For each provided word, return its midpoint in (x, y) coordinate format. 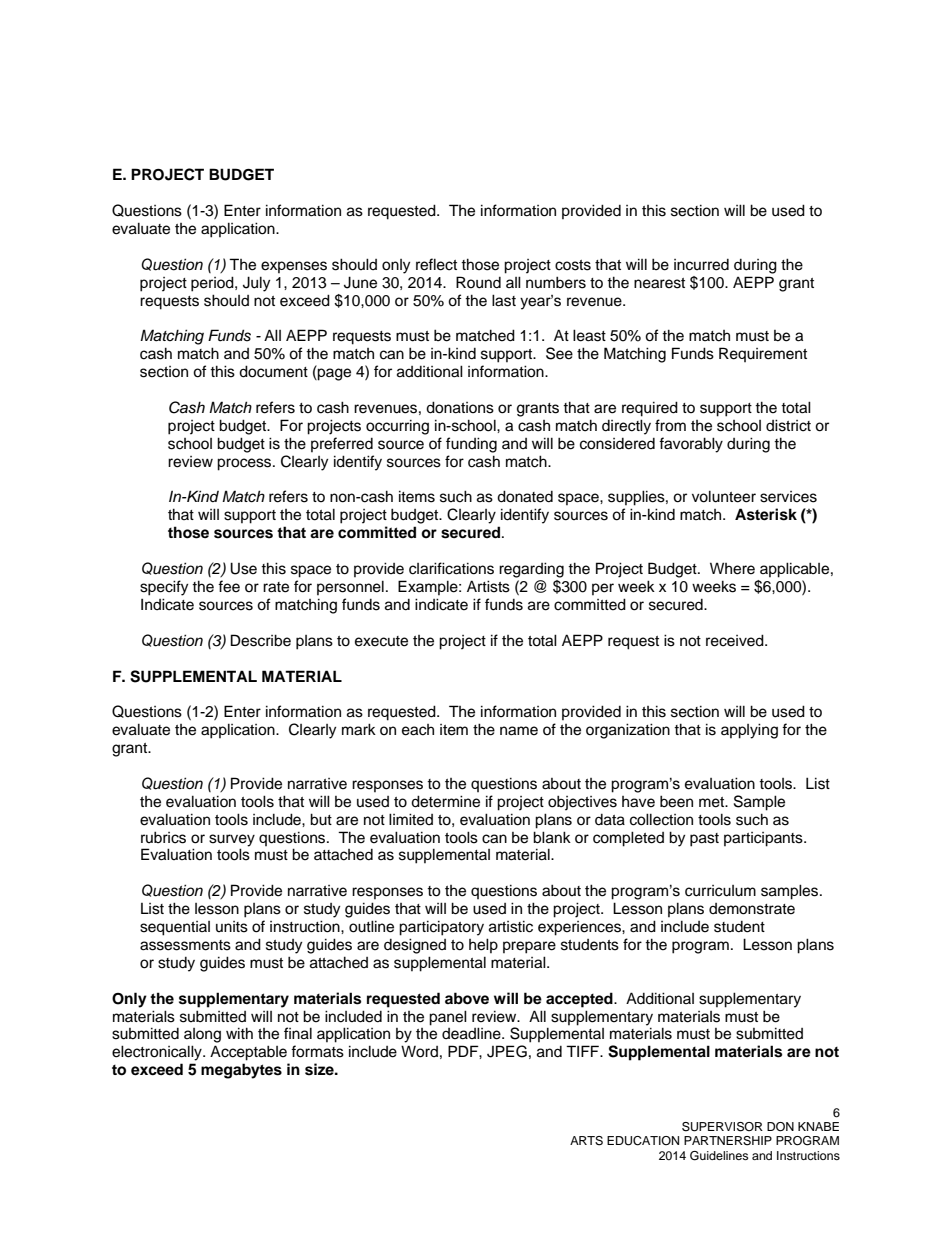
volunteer (724, 496)
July (256, 284)
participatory (441, 928)
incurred (701, 265)
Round (478, 282)
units (232, 927)
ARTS (586, 1141)
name (519, 731)
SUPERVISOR (722, 1127)
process (245, 464)
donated (525, 496)
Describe (261, 640)
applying (749, 731)
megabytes (241, 1071)
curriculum (720, 891)
